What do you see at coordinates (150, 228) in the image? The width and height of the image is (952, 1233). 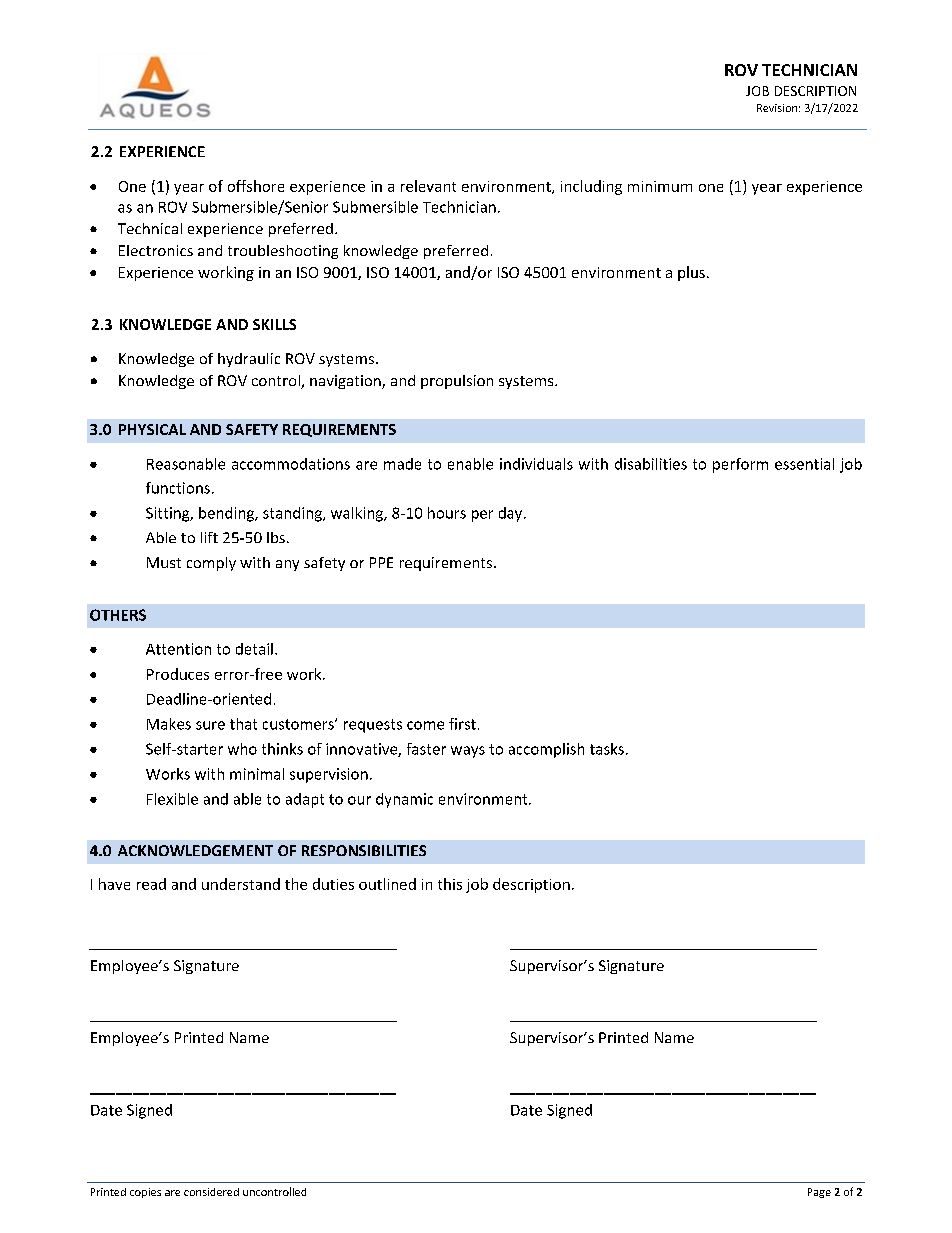 I see `Technical` at bounding box center [150, 228].
